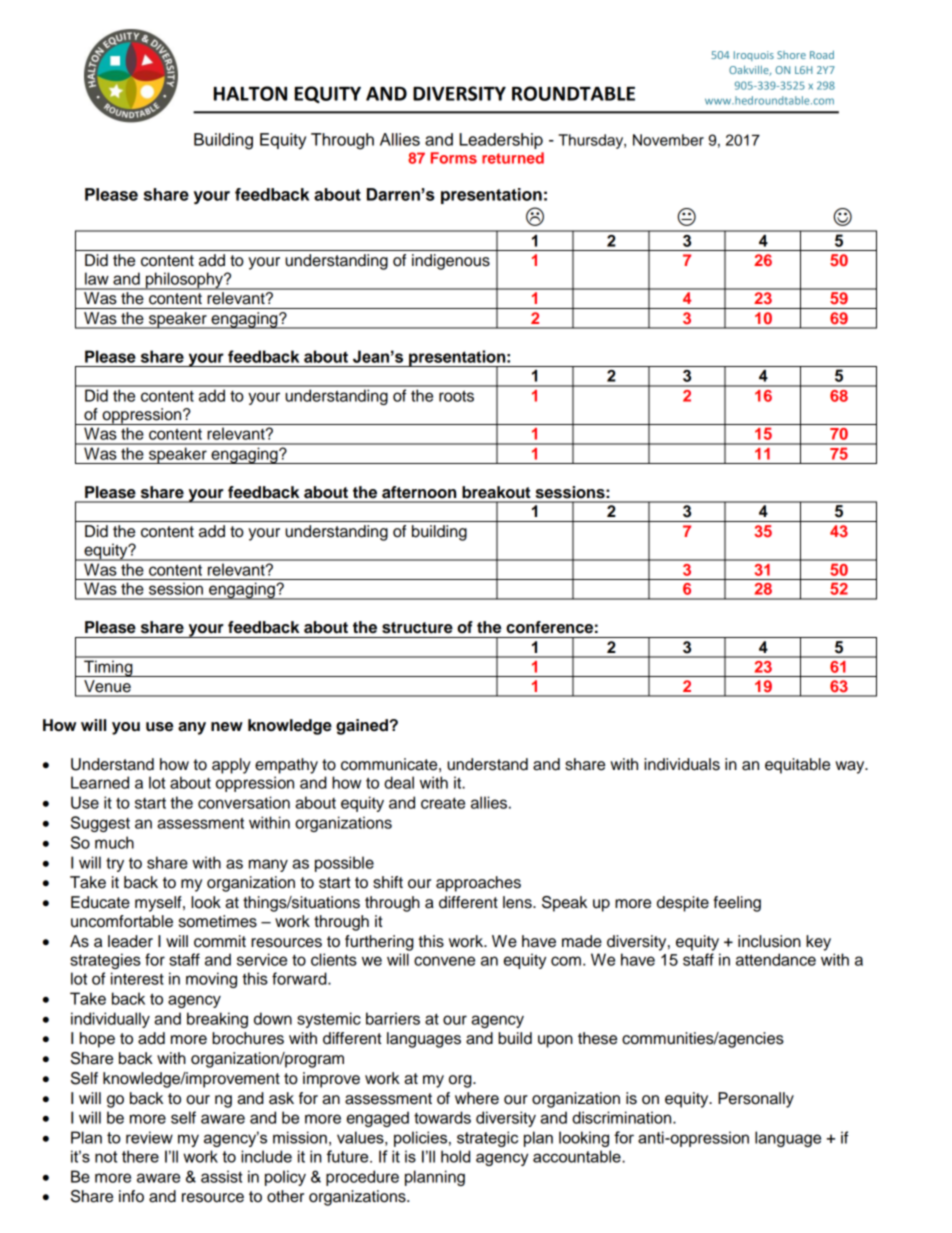 Image resolution: width=952 pixels, height=1233 pixels. I want to click on sometimes, so click(218, 921).
